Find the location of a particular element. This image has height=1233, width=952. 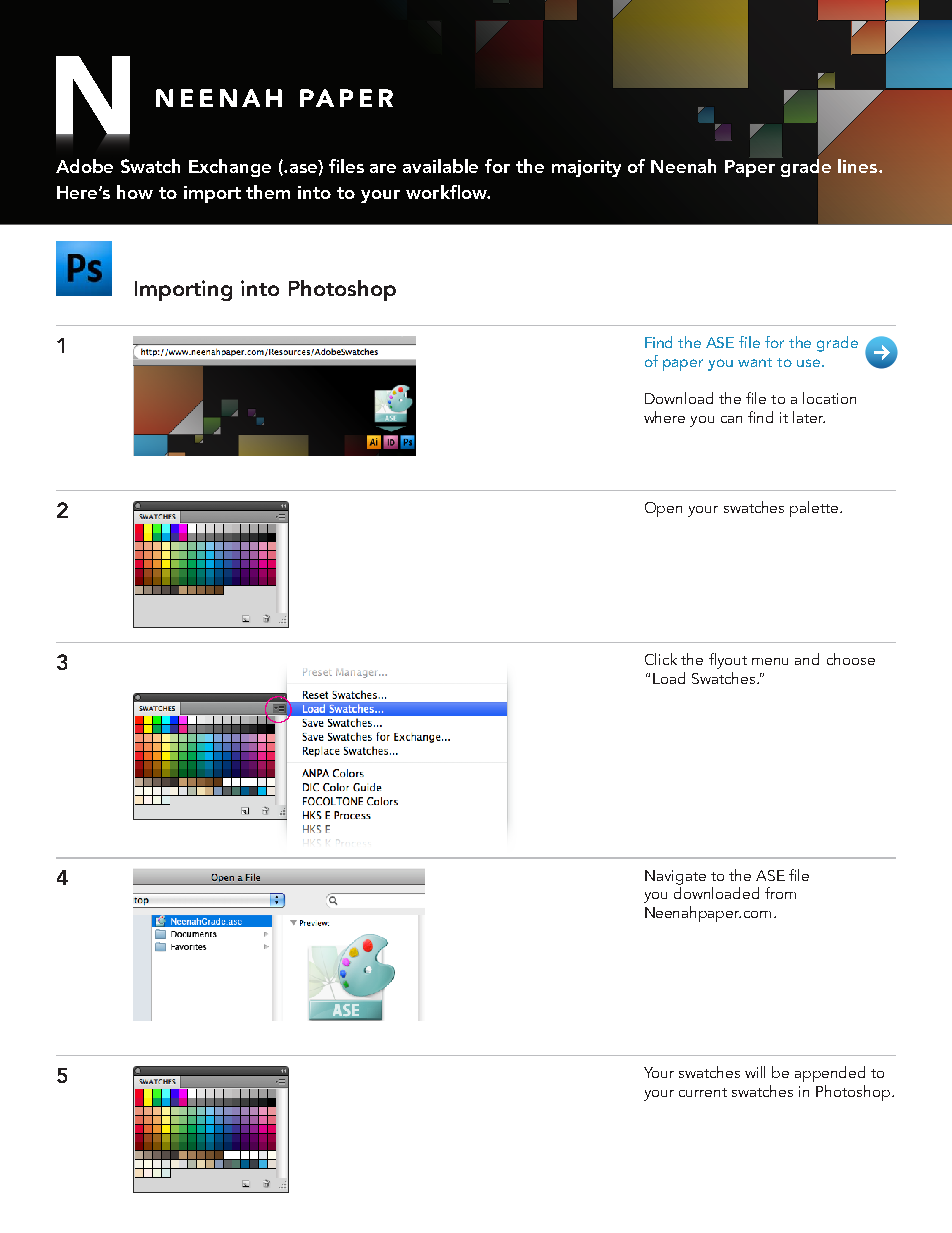

them is located at coordinates (268, 192).
